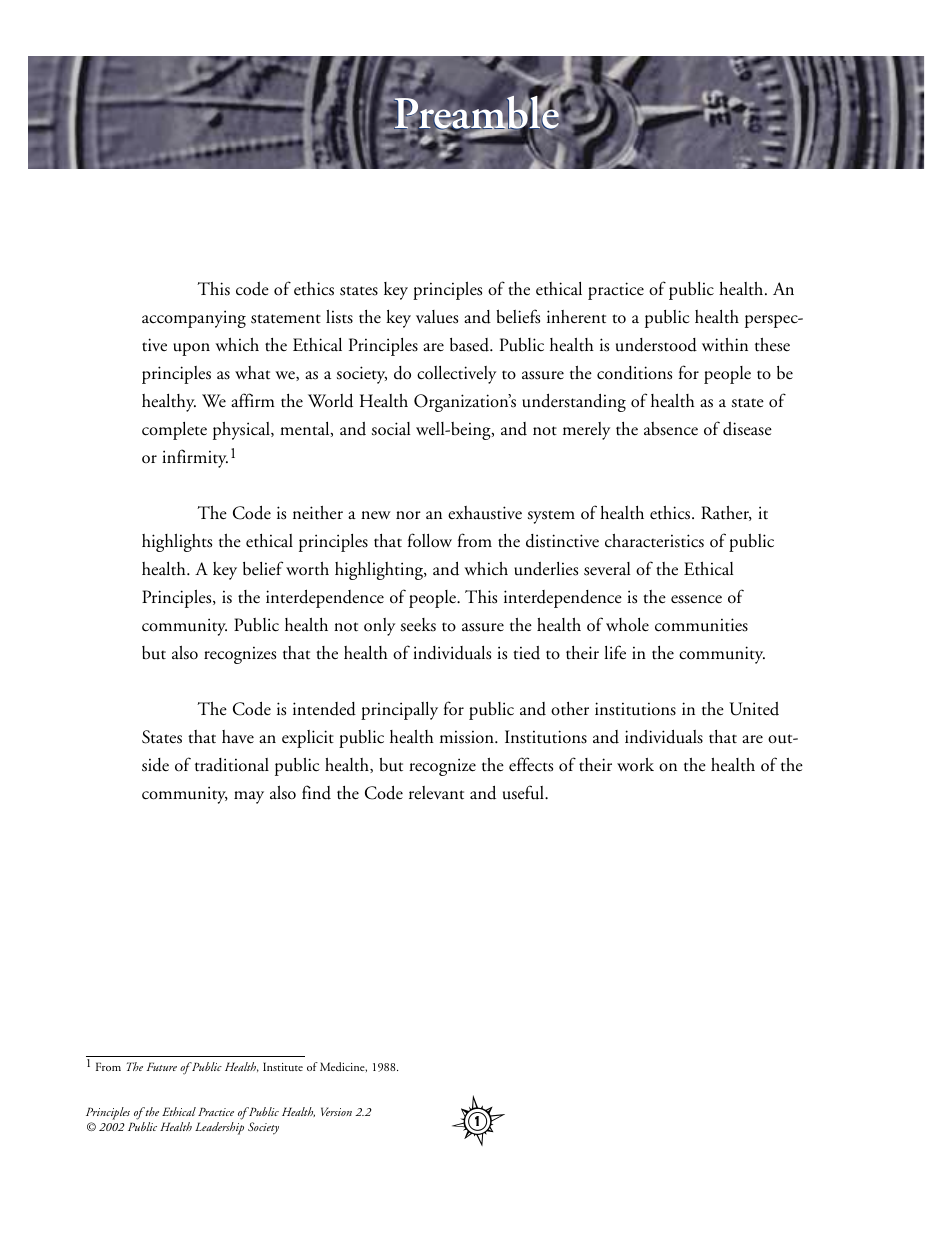  What do you see at coordinates (470, 345) in the screenshot?
I see `based` at bounding box center [470, 345].
